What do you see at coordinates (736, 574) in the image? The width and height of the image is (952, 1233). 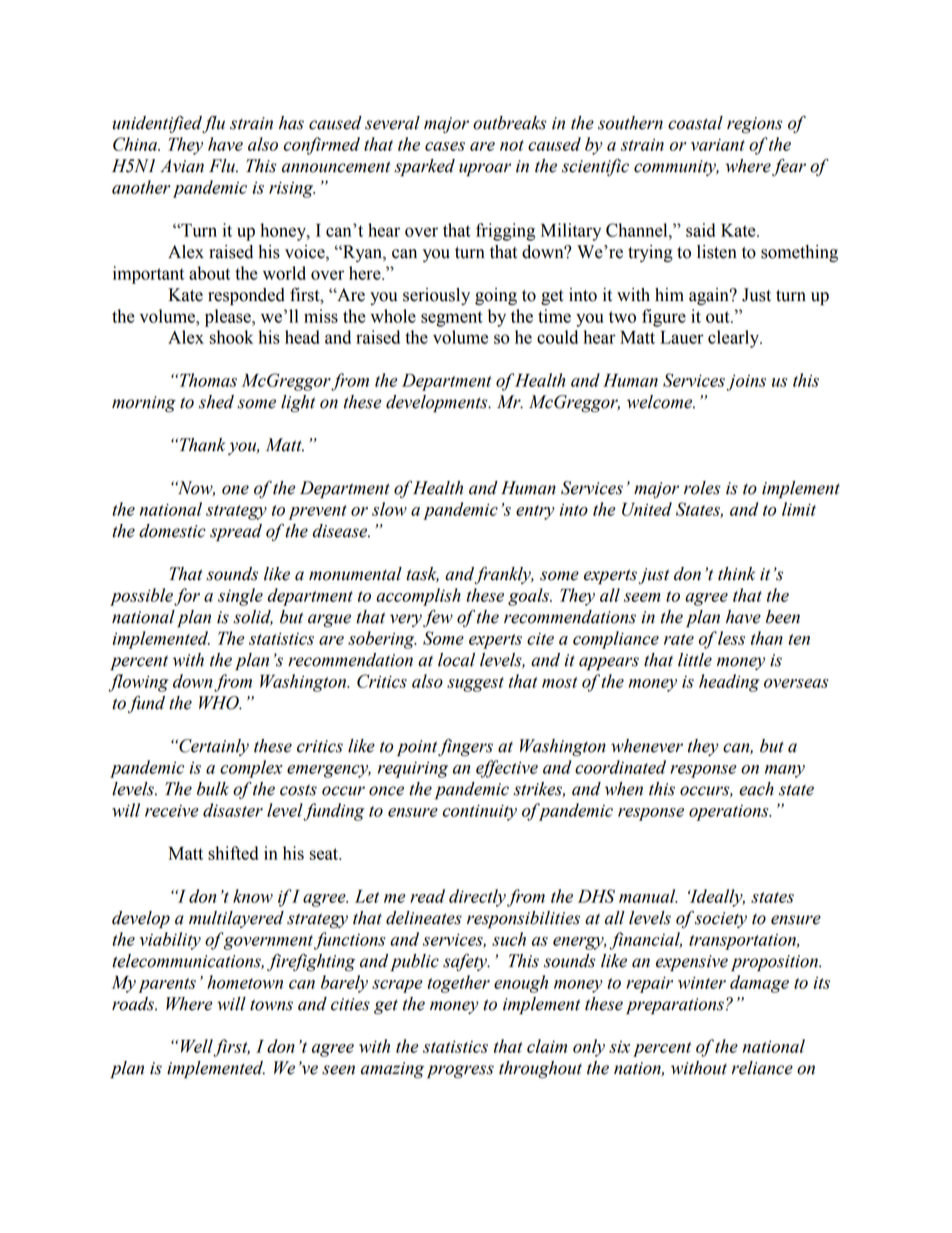 I see `think` at bounding box center [736, 574].
